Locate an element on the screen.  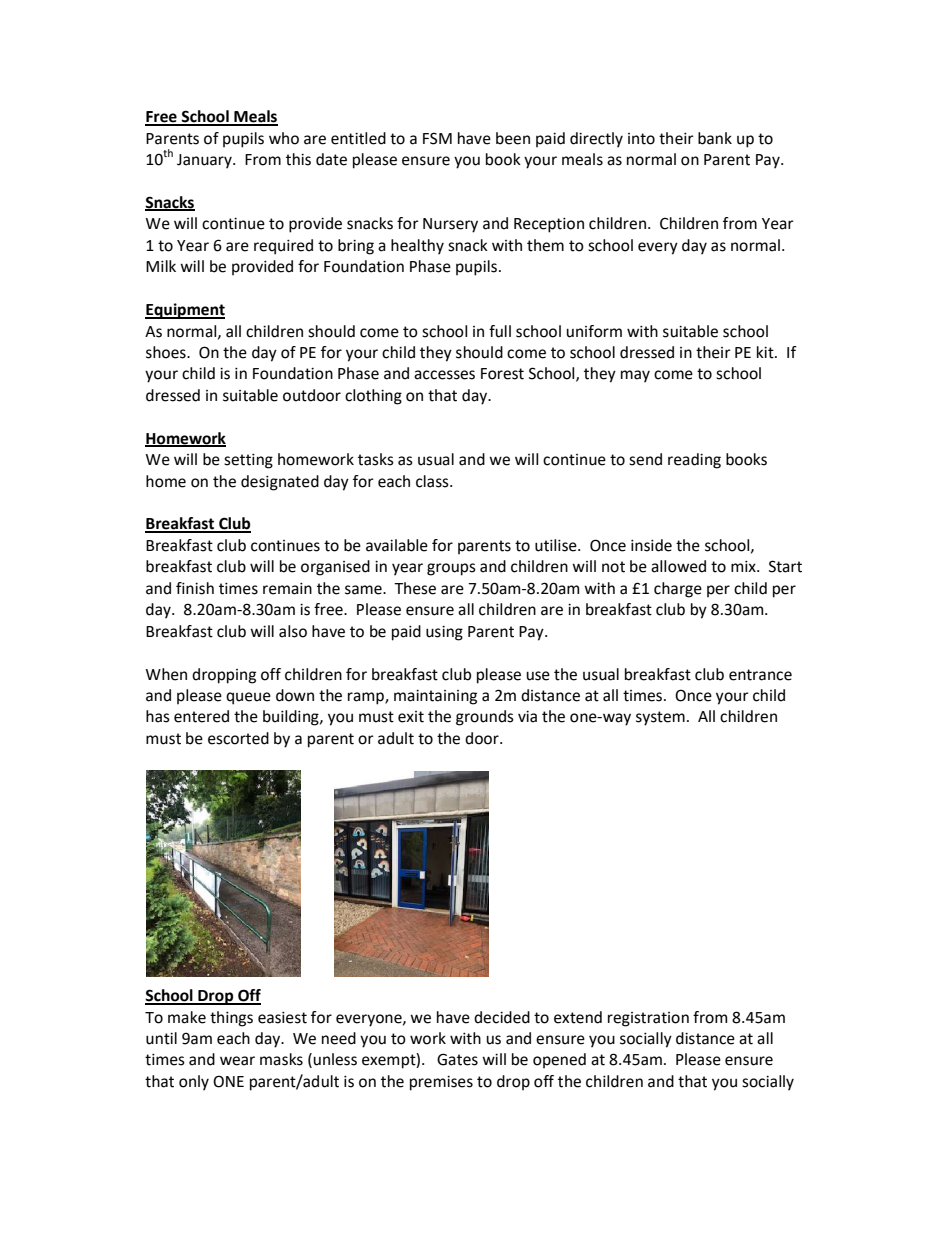
FSM is located at coordinates (437, 138).
